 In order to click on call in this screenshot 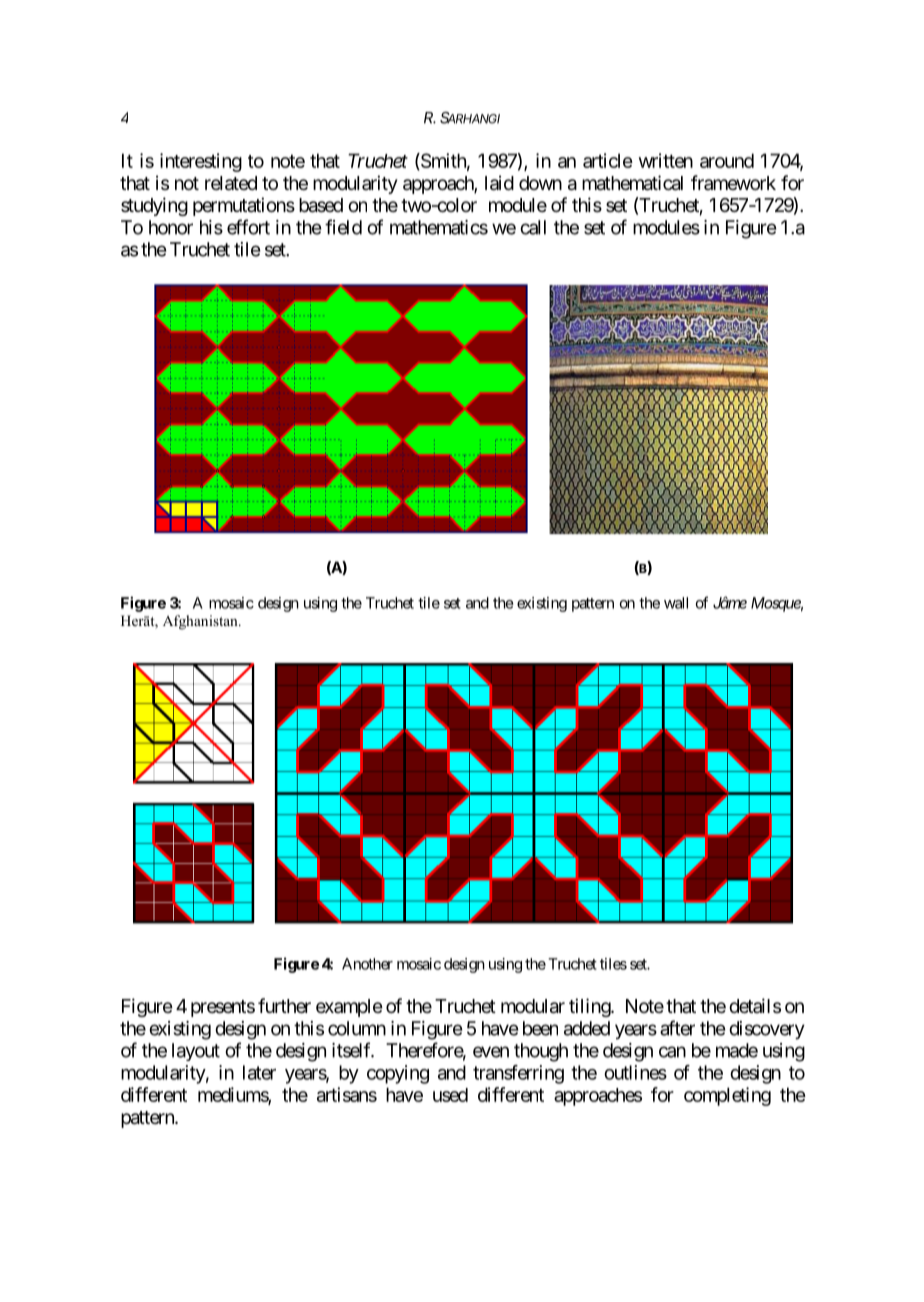, I will do `click(533, 227)`.
